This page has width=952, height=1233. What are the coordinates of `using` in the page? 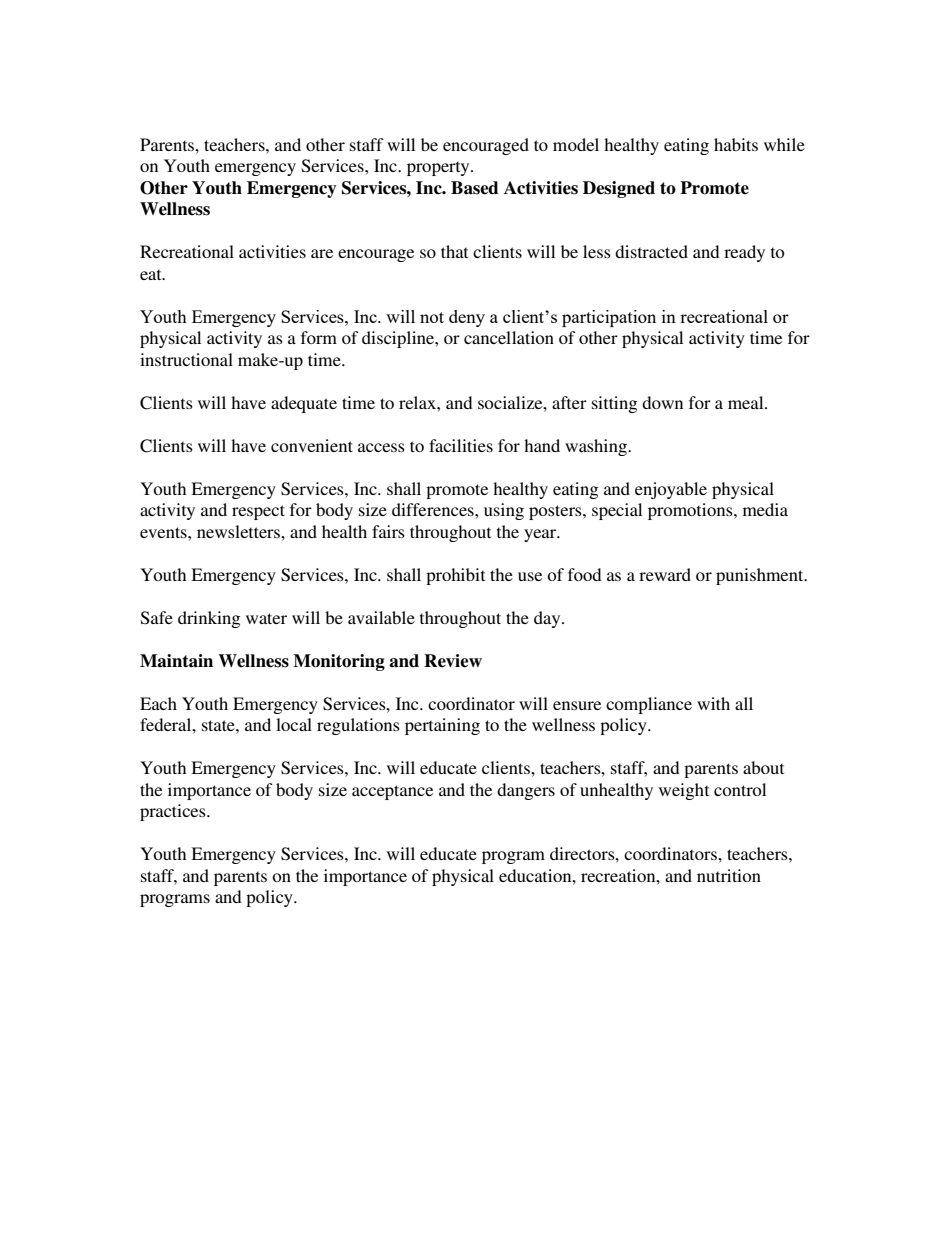 It's located at (504, 511).
